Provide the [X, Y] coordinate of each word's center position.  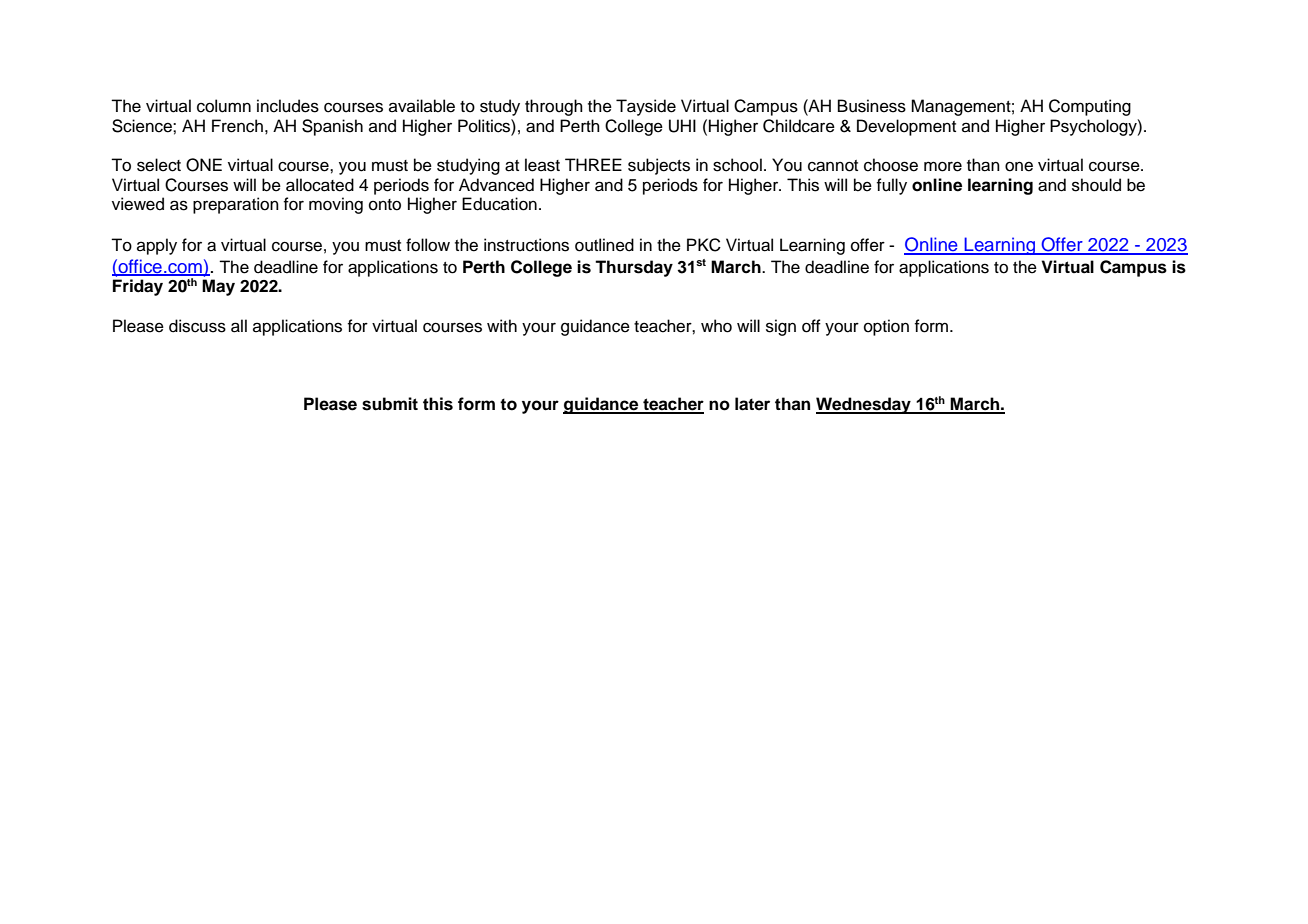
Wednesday [864, 405]
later [752, 404]
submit [390, 404]
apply [157, 246]
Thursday [634, 268]
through [554, 107]
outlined [604, 245]
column [224, 106]
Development [906, 127]
